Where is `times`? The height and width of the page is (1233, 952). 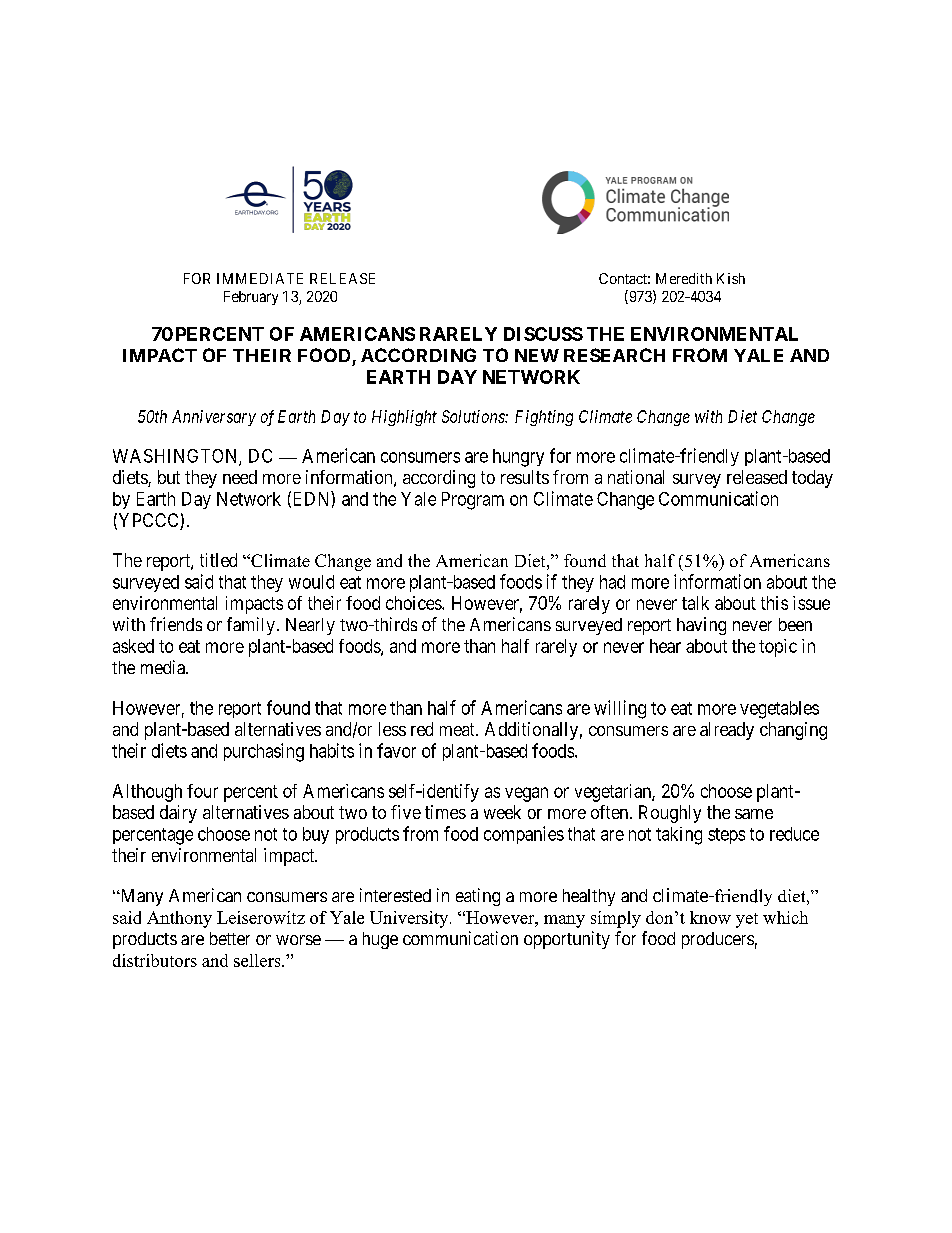
times is located at coordinates (445, 812).
